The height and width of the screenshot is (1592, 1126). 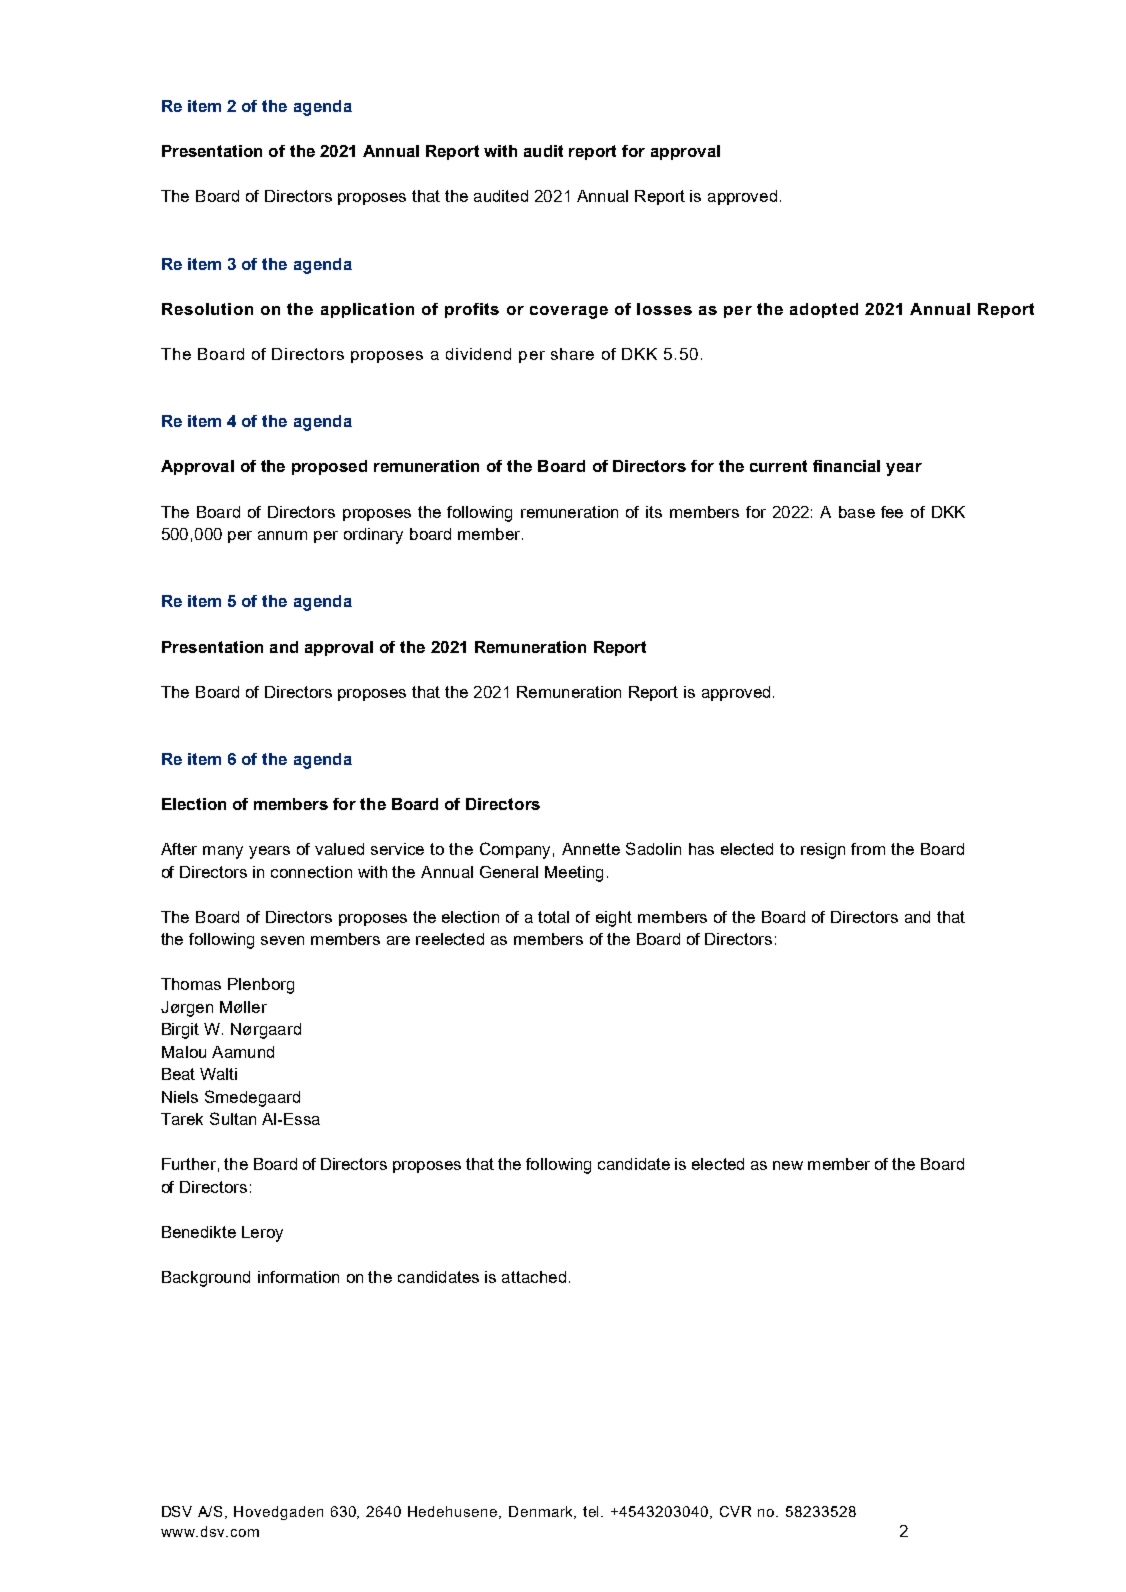 I want to click on Annette, so click(x=591, y=849).
